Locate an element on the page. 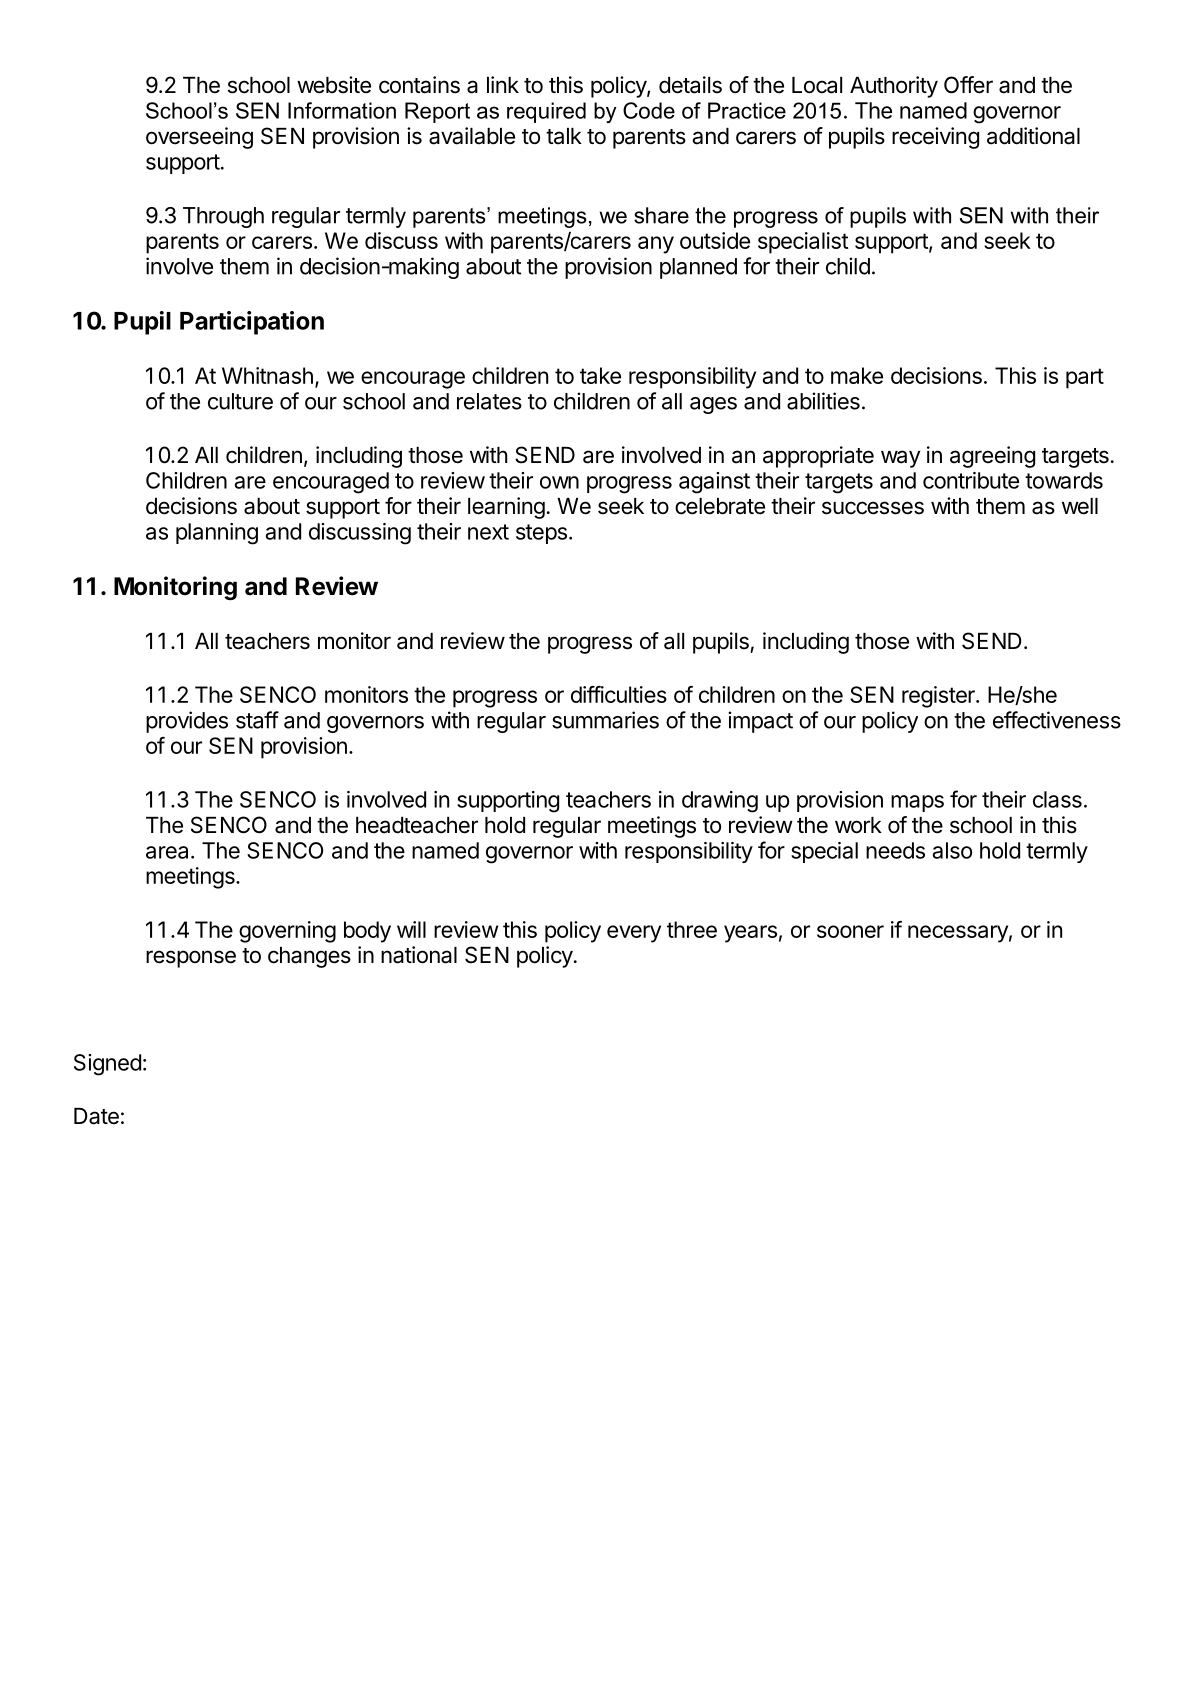 This page has width=1198, height=1696. every is located at coordinates (634, 934).
